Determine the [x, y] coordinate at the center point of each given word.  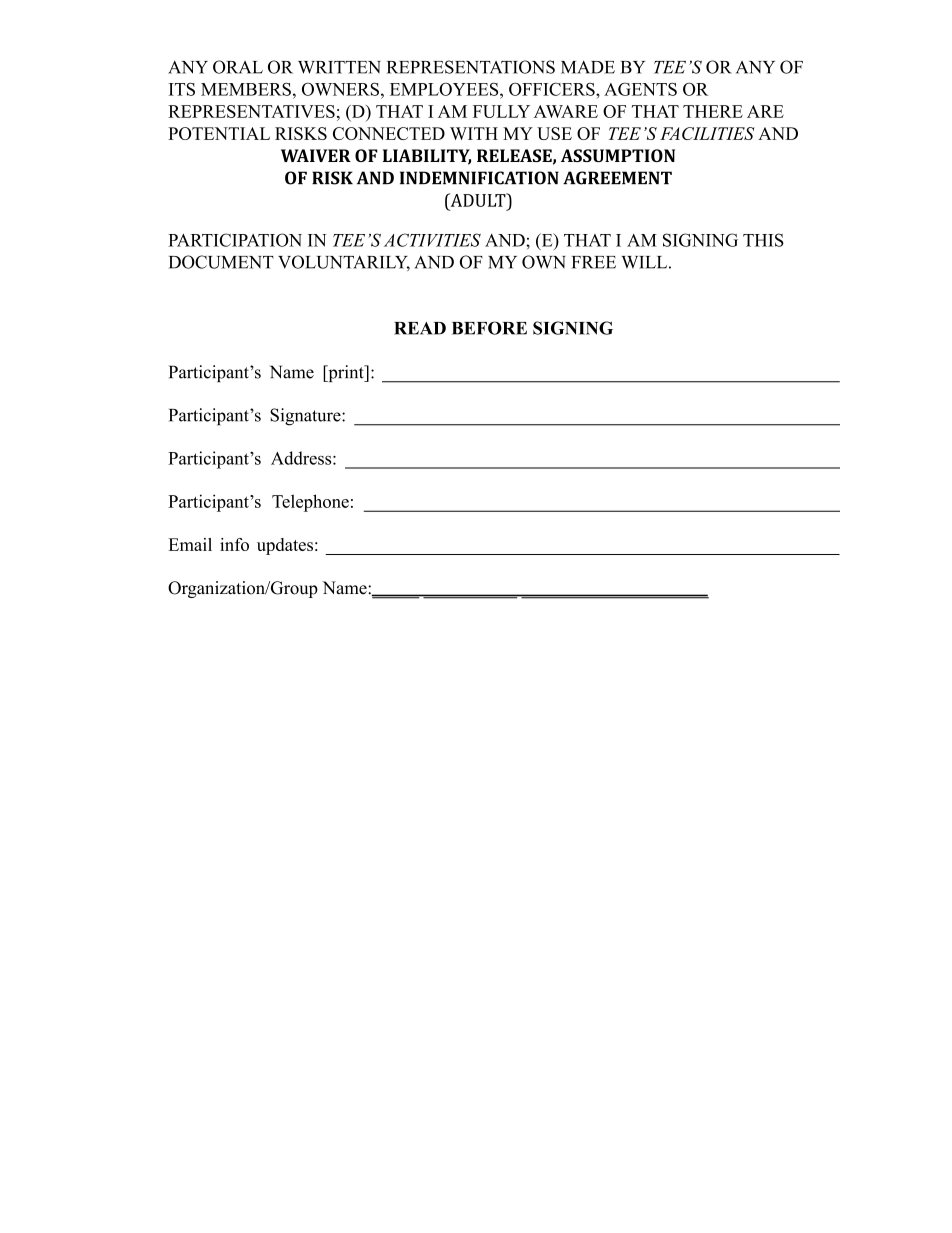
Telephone [310, 503]
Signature [306, 417]
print [346, 373]
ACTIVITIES [432, 240]
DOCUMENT [221, 262]
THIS [763, 240]
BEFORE [489, 328]
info [234, 544]
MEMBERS [246, 89]
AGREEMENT [617, 178]
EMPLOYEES [445, 89]
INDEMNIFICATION [479, 178]
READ [420, 328]
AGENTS [640, 89]
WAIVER [316, 155]
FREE [594, 262]
